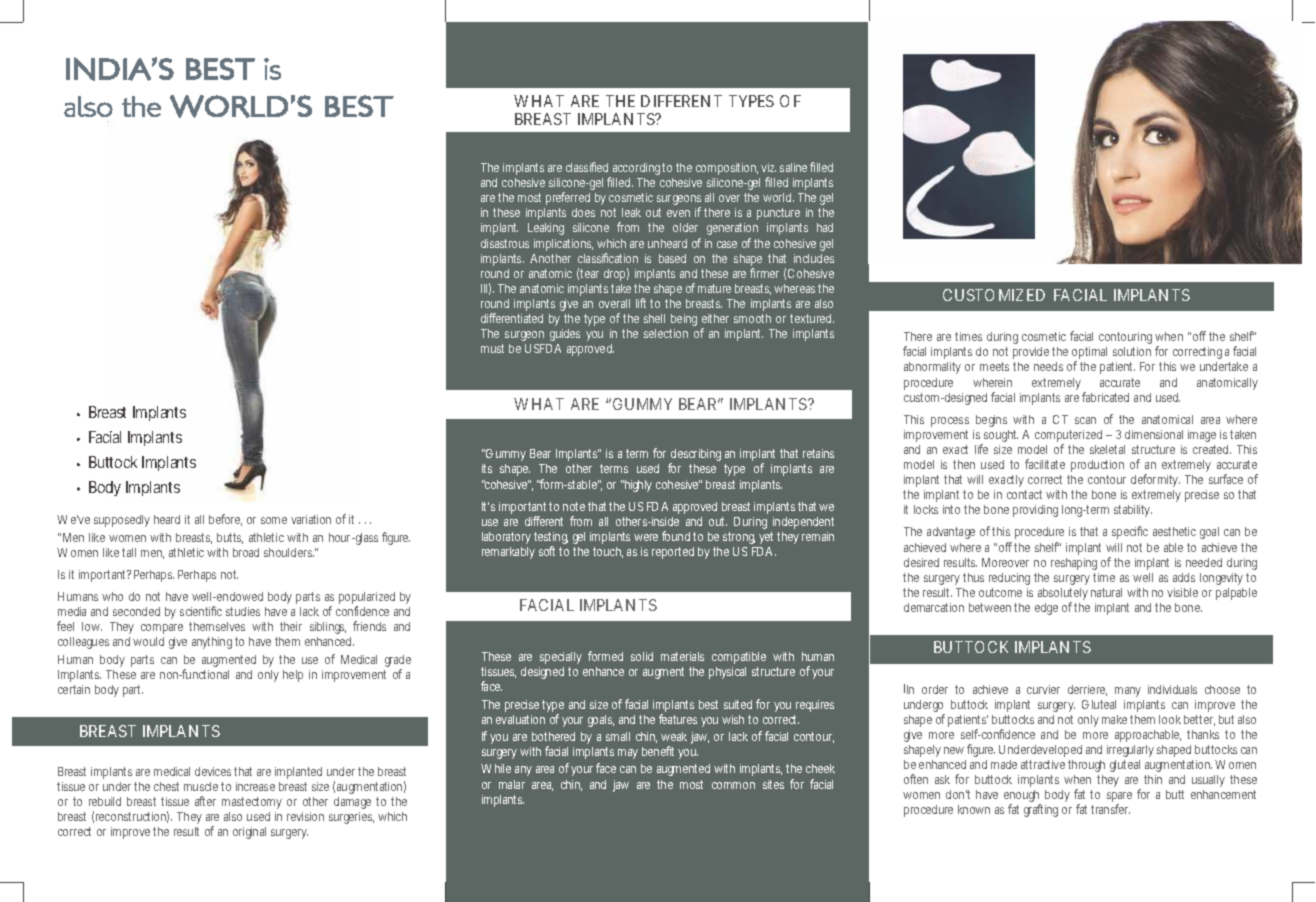 Image resolution: width=1316 pixels, height=902 pixels. I want to click on must, so click(492, 348).
